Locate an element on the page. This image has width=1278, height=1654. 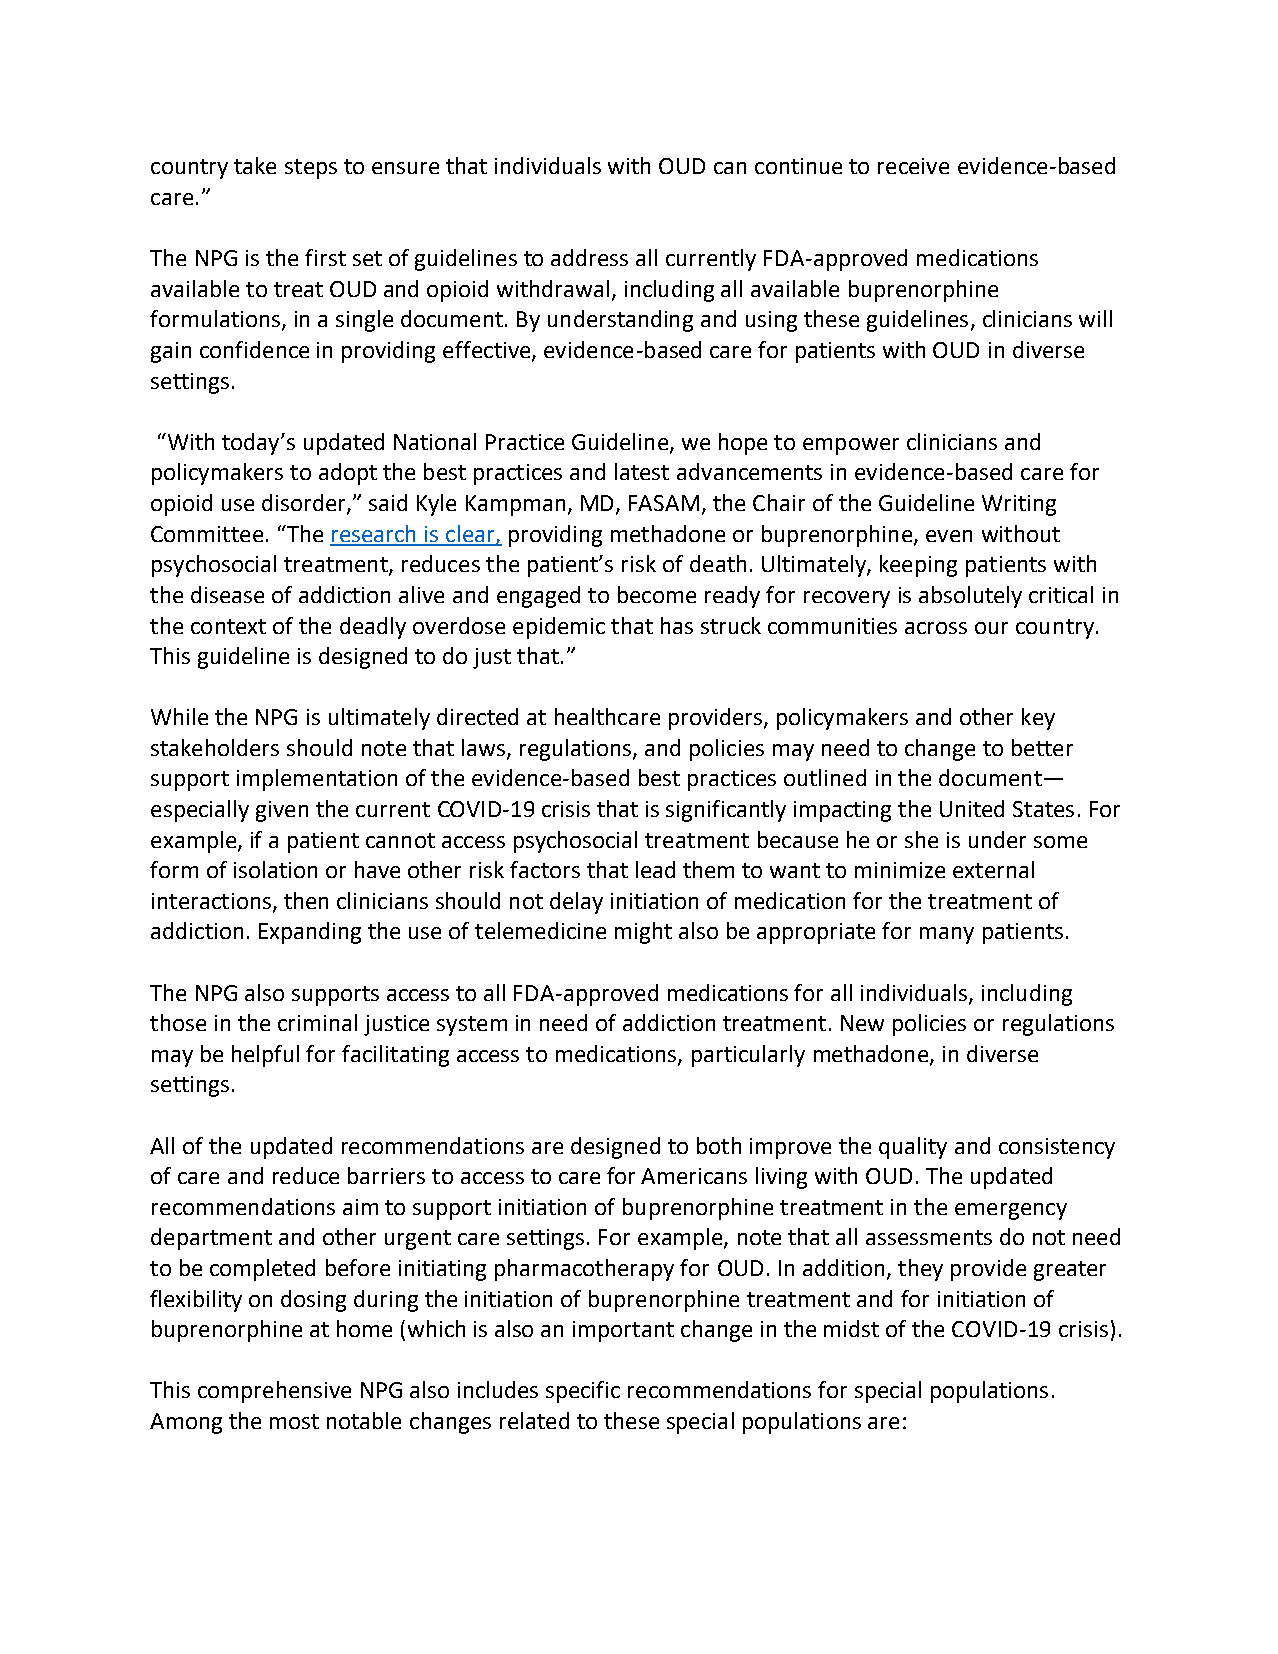
receive is located at coordinates (913, 166).
